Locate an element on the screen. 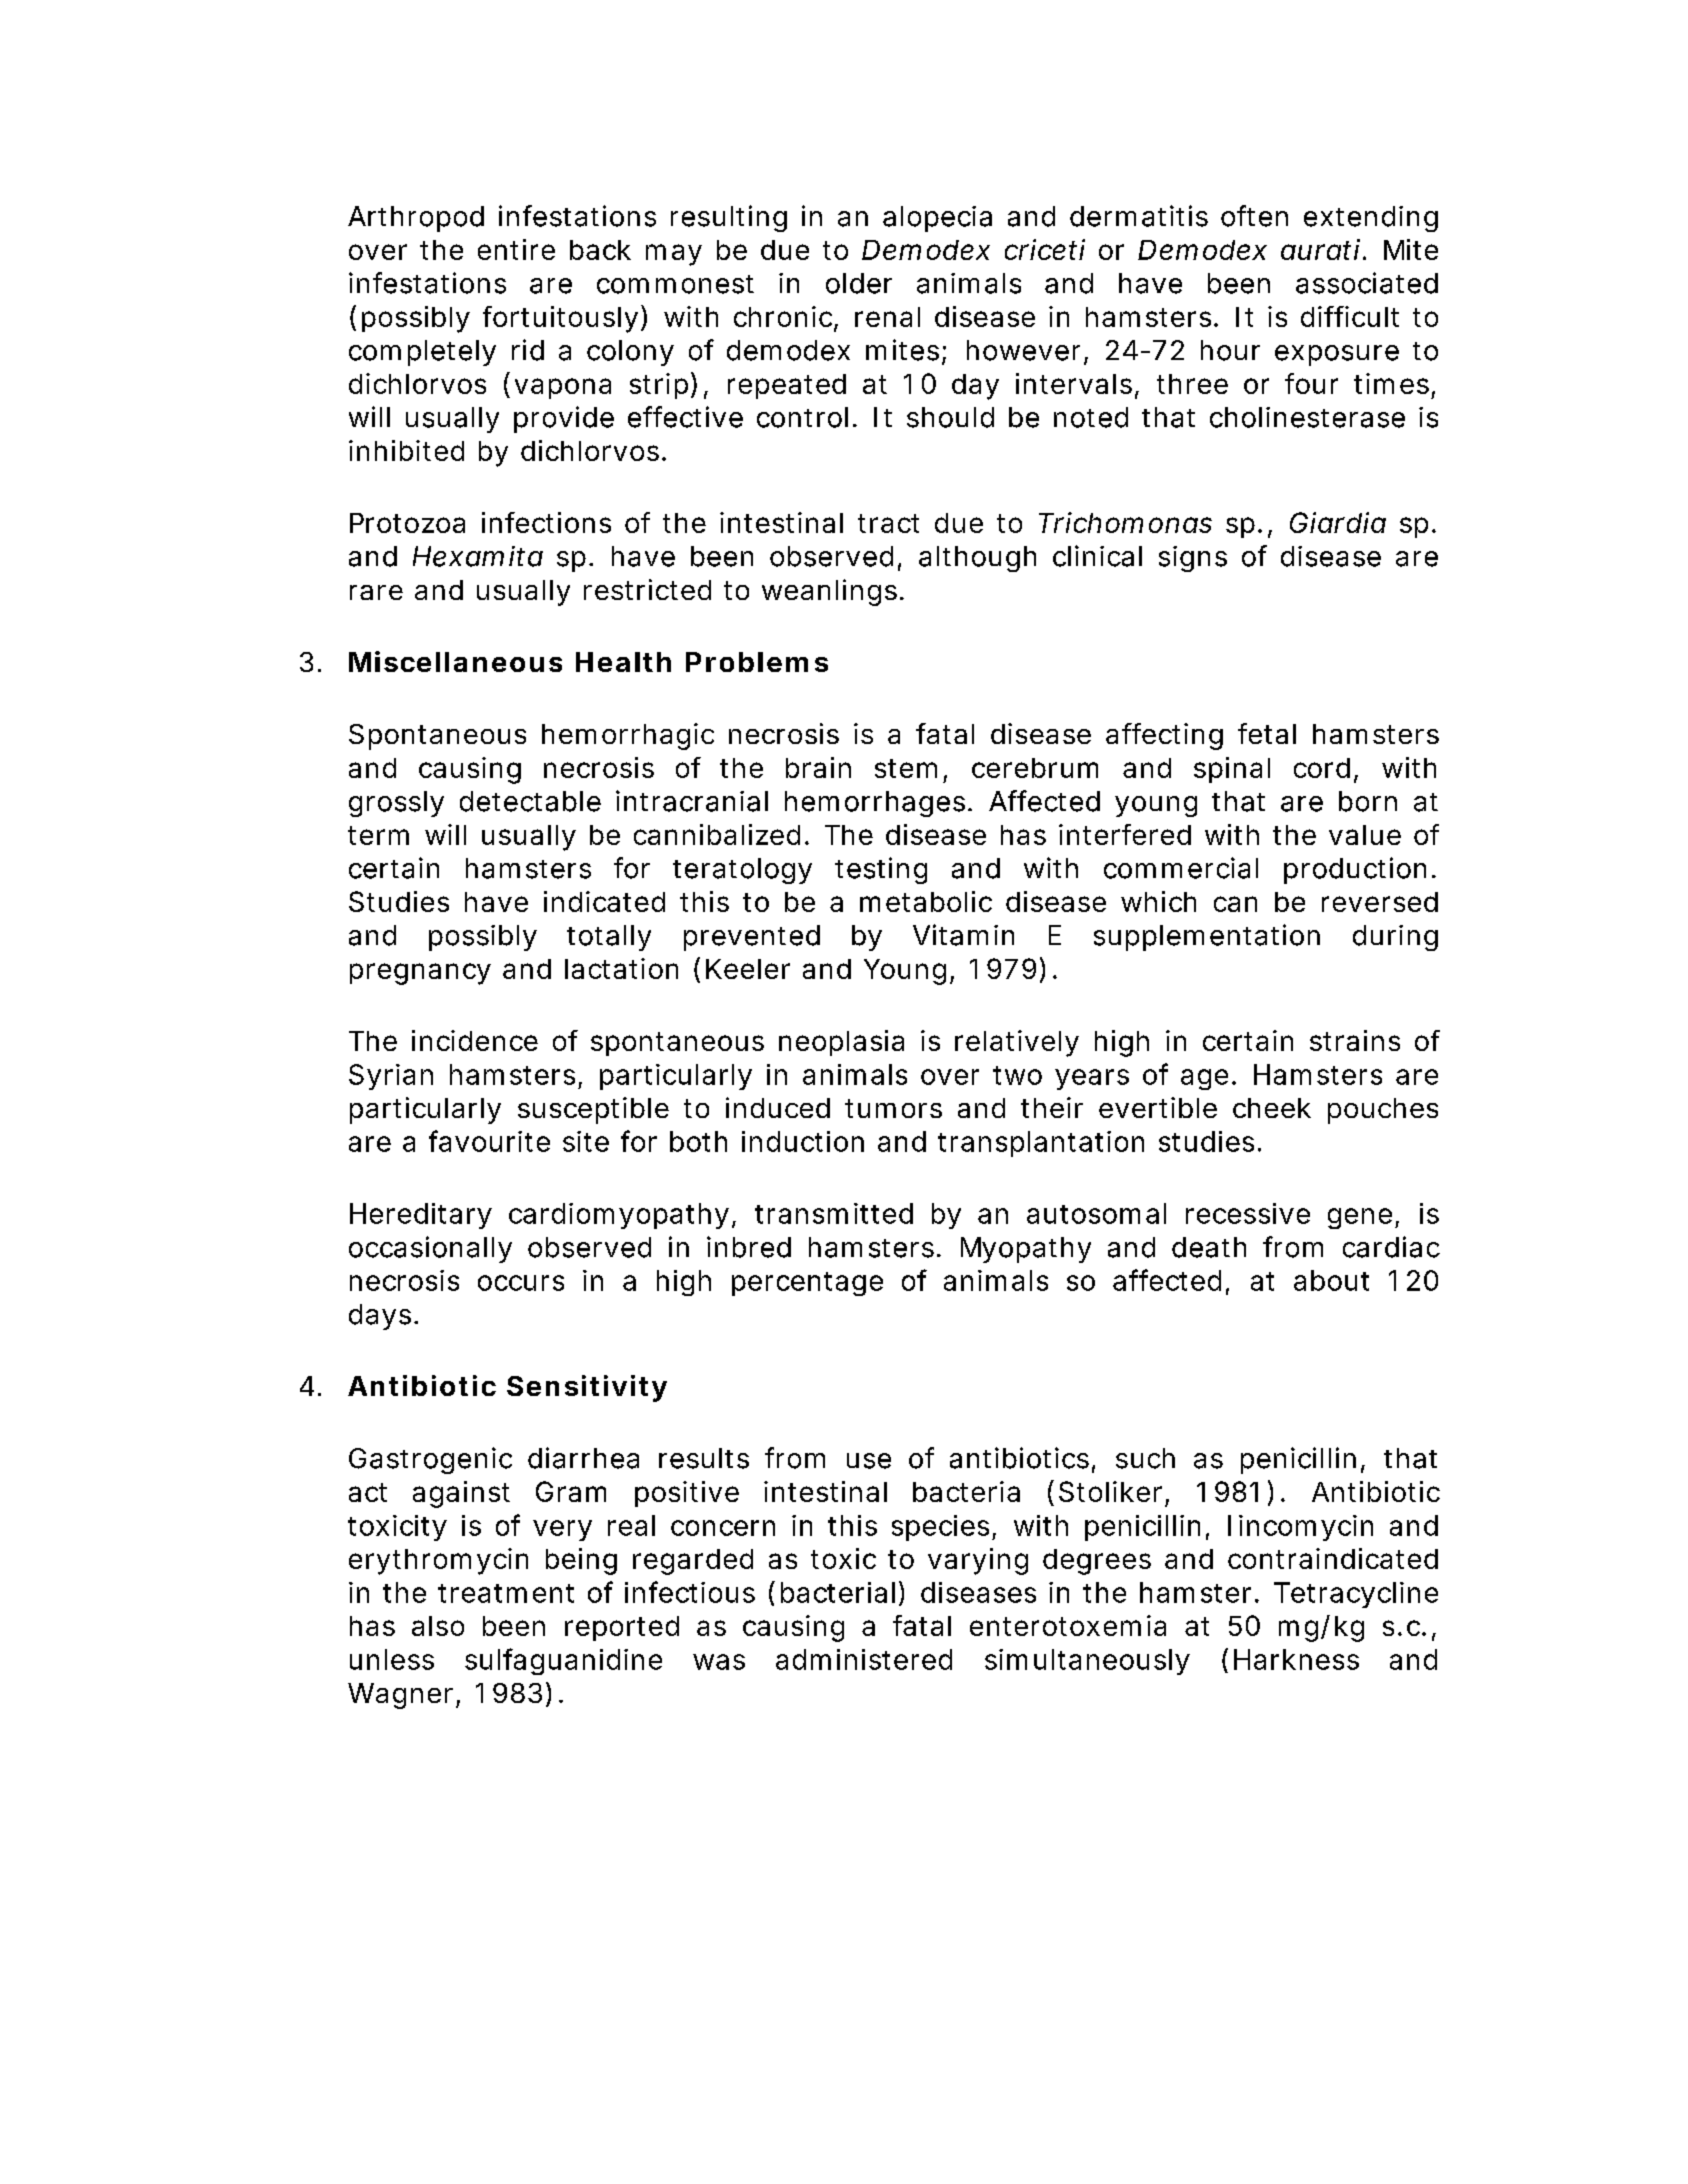 The image size is (1688, 2184). Vitamin is located at coordinates (963, 935).
